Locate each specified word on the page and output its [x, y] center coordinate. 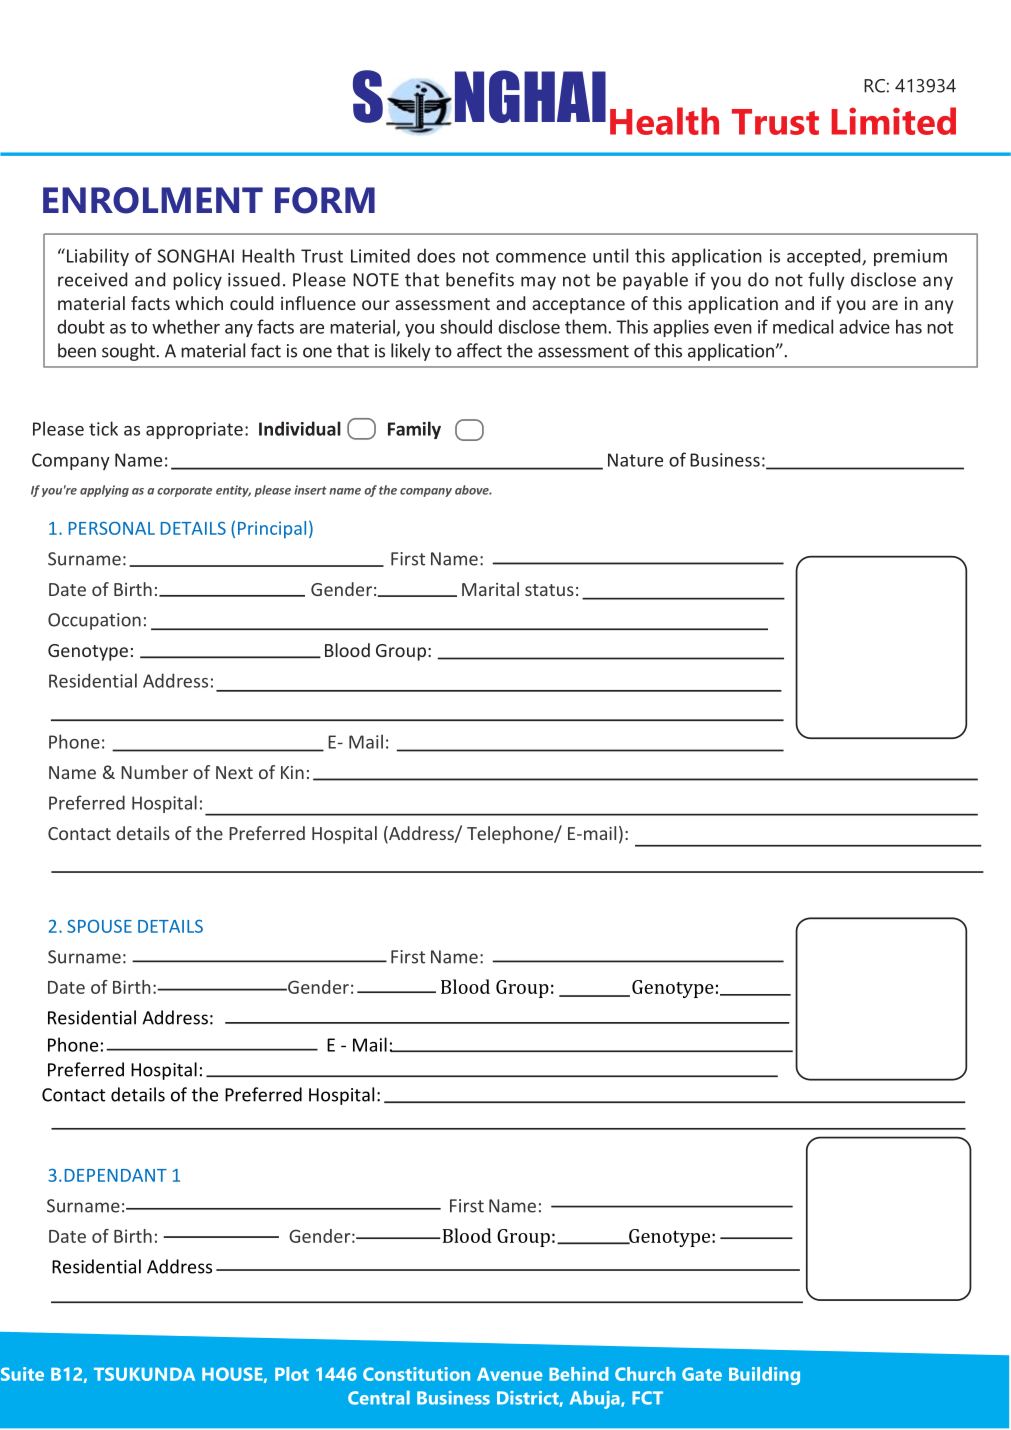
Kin [292, 772]
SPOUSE [99, 926]
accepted [825, 257]
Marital [490, 589]
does [436, 255]
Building [764, 1376]
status [549, 590]
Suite [22, 1374]
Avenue [509, 1374]
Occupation [94, 621]
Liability [96, 257]
